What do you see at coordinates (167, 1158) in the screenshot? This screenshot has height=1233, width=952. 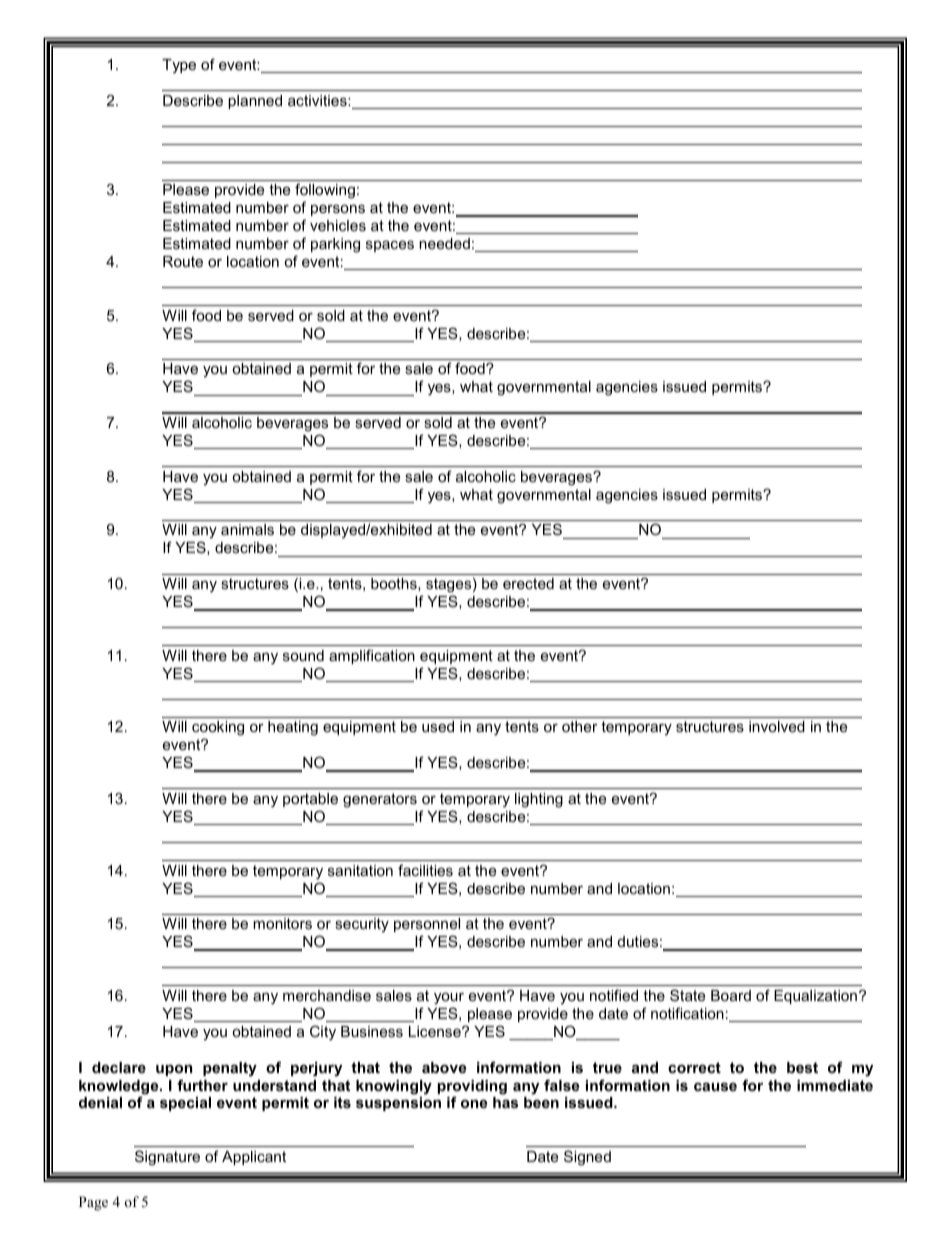 I see `Signature` at bounding box center [167, 1158].
